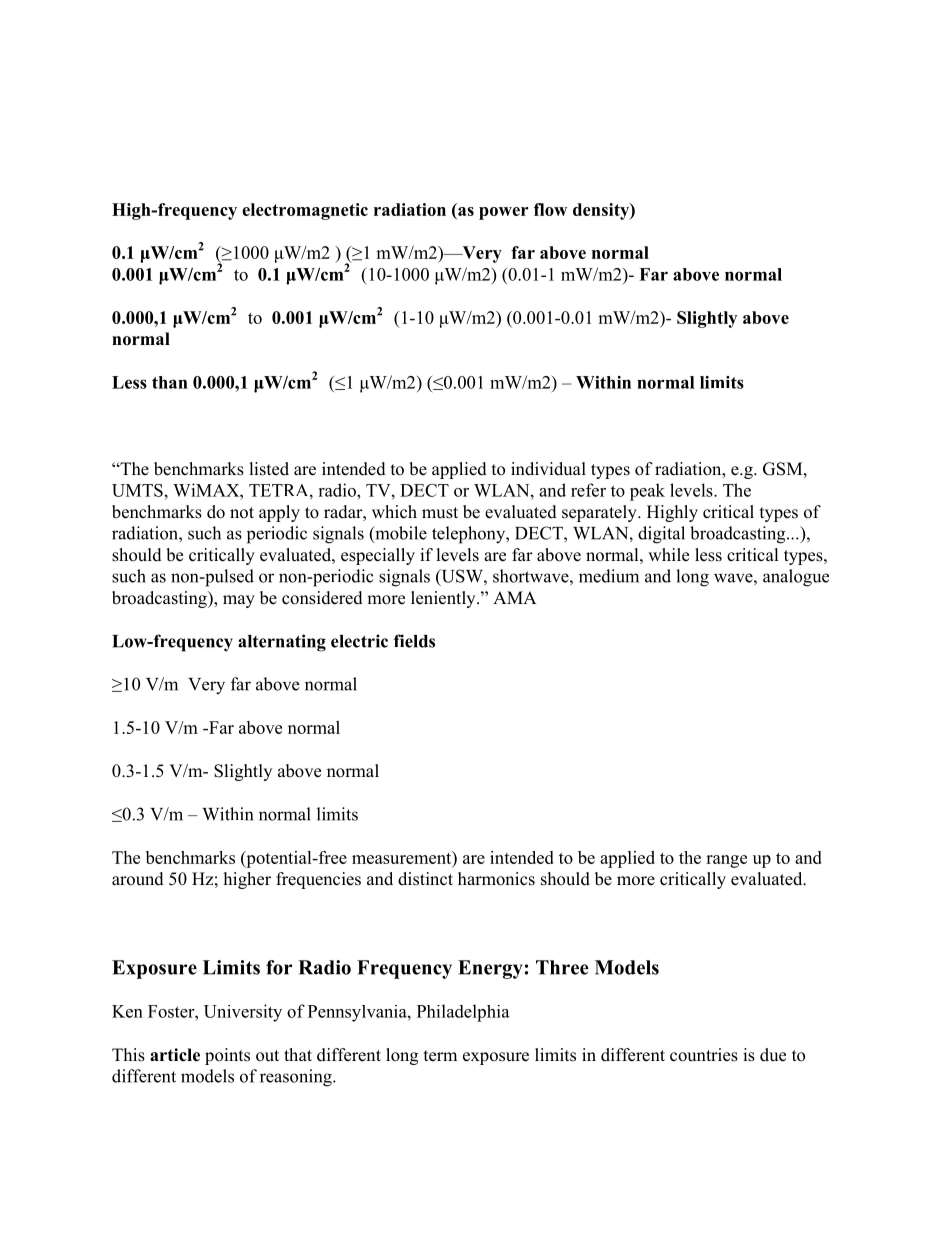 This screenshot has width=952, height=1233. What do you see at coordinates (138, 879) in the screenshot?
I see `around` at bounding box center [138, 879].
